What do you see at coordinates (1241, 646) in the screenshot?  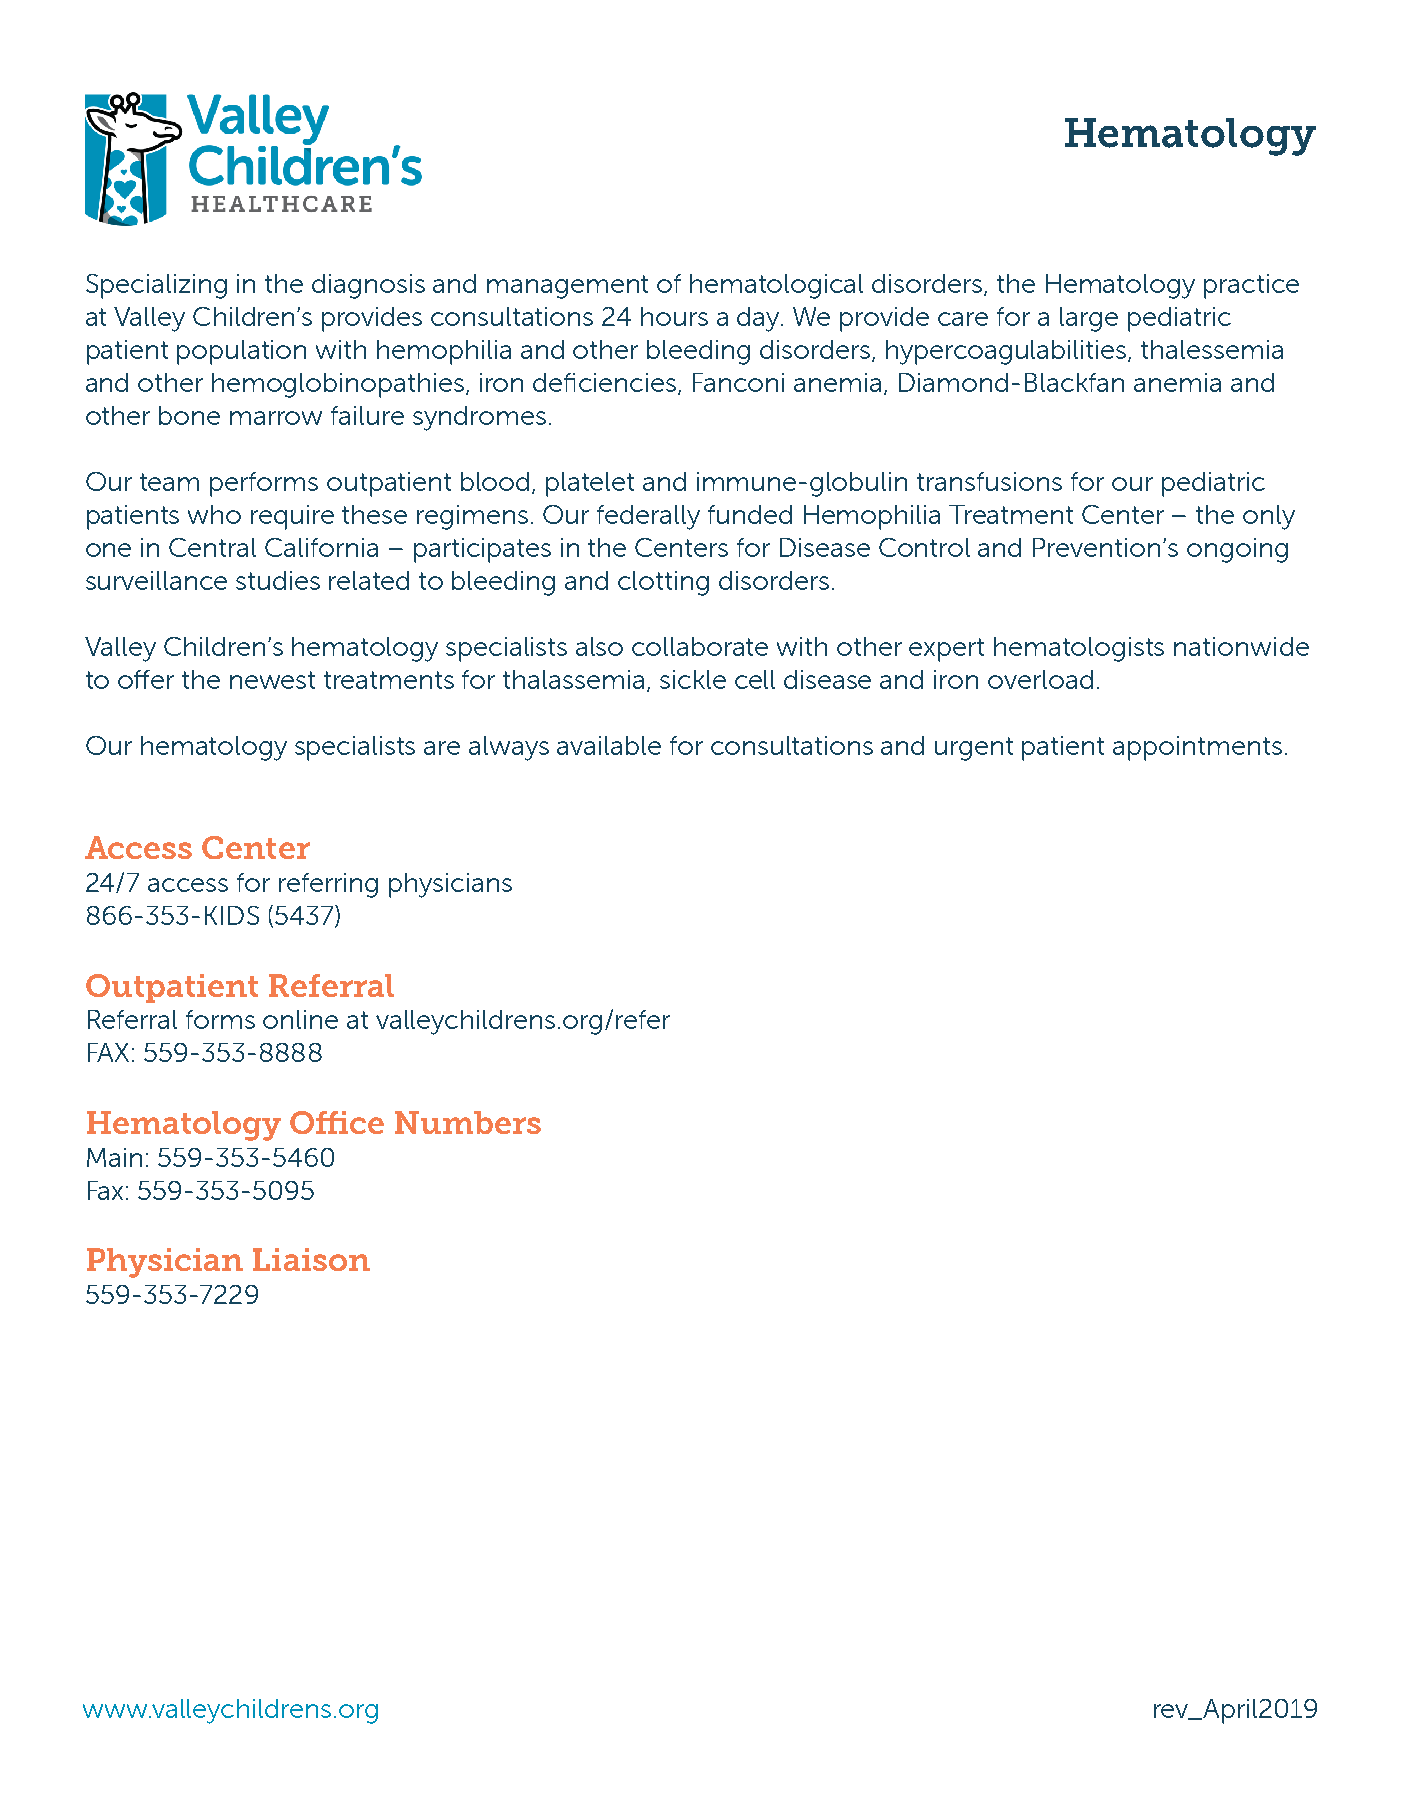 I see `nationwide` at bounding box center [1241, 646].
